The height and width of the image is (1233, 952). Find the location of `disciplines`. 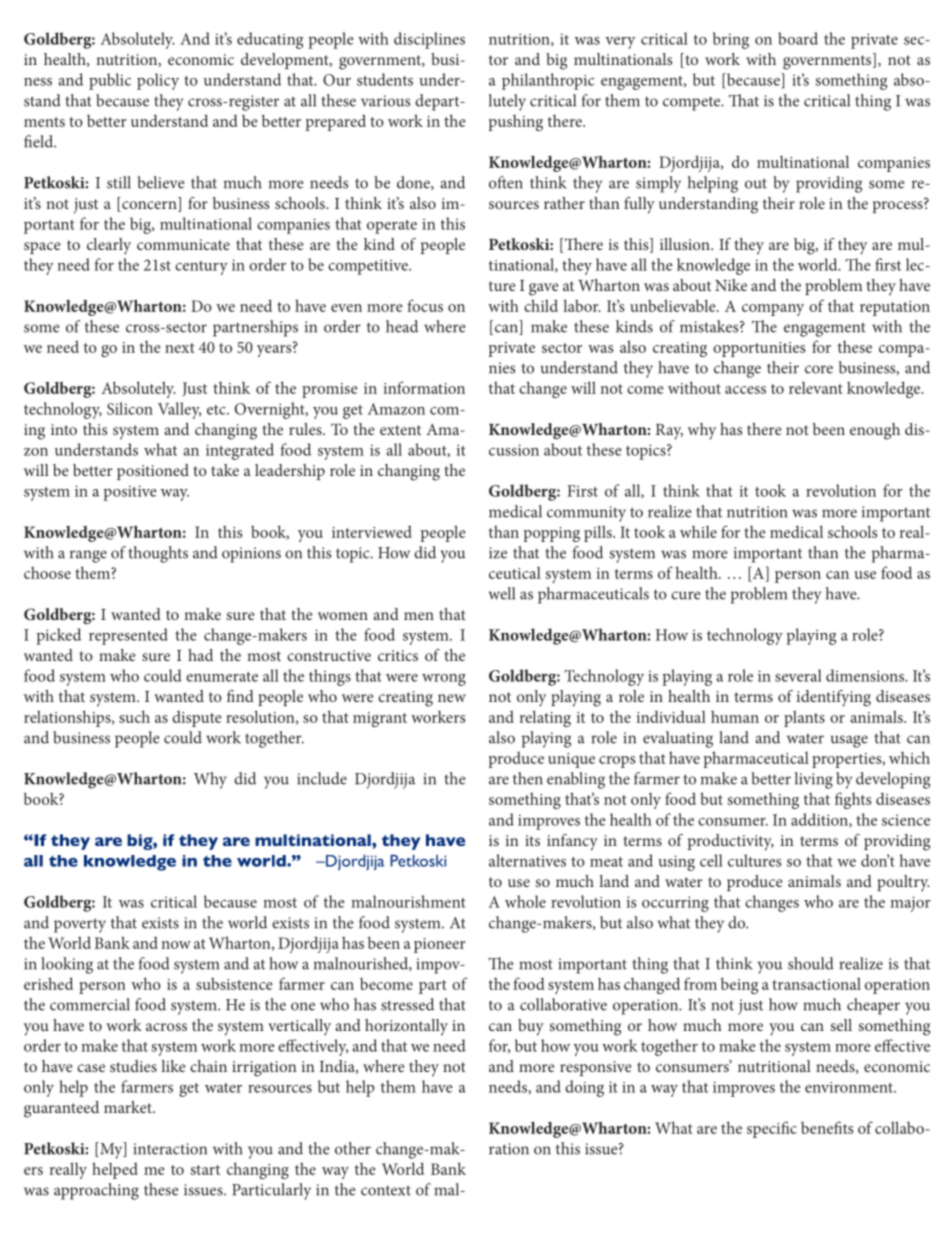

disciplines is located at coordinates (429, 40).
